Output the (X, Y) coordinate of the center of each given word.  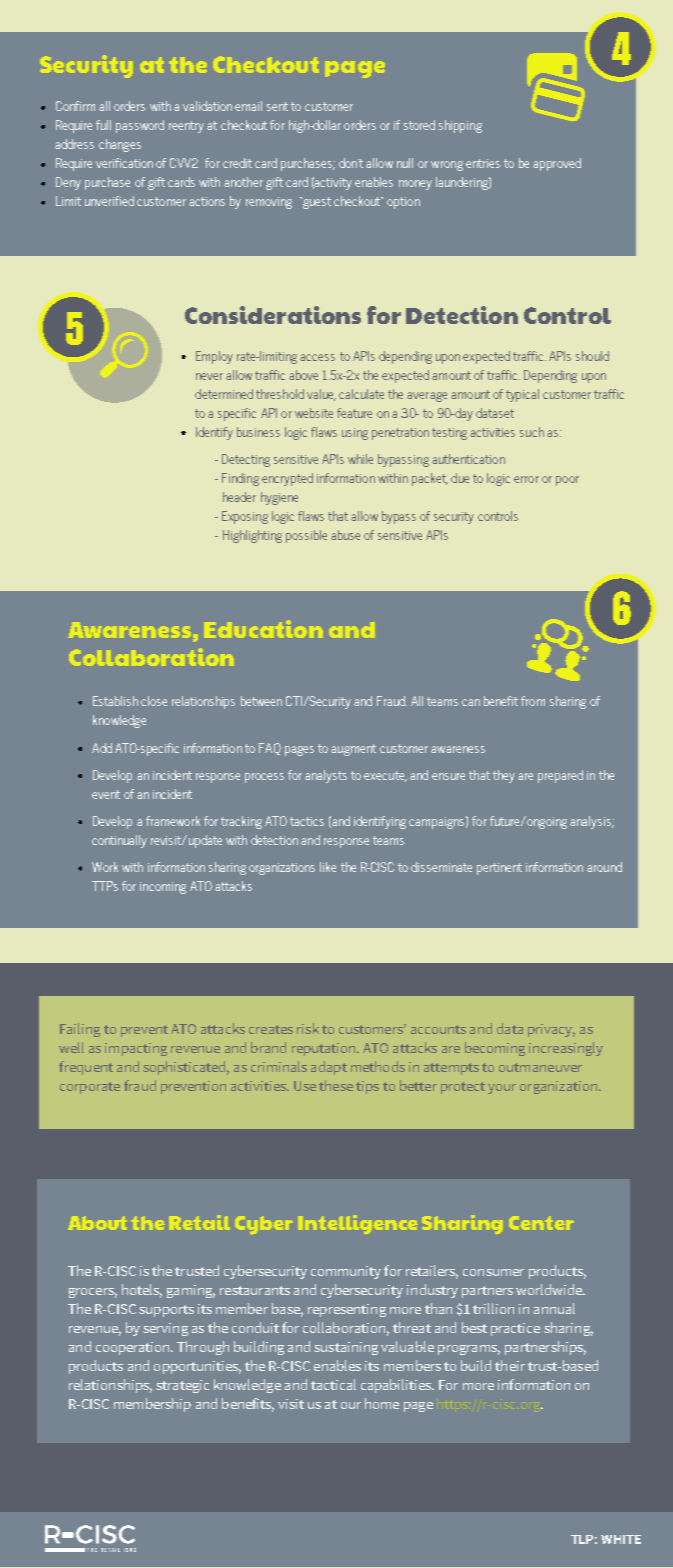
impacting (136, 1049)
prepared (560, 776)
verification (124, 163)
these (336, 1085)
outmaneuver (540, 1067)
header (239, 497)
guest (316, 203)
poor (567, 481)
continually (119, 841)
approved (557, 164)
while (360, 459)
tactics (307, 821)
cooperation (134, 1348)
